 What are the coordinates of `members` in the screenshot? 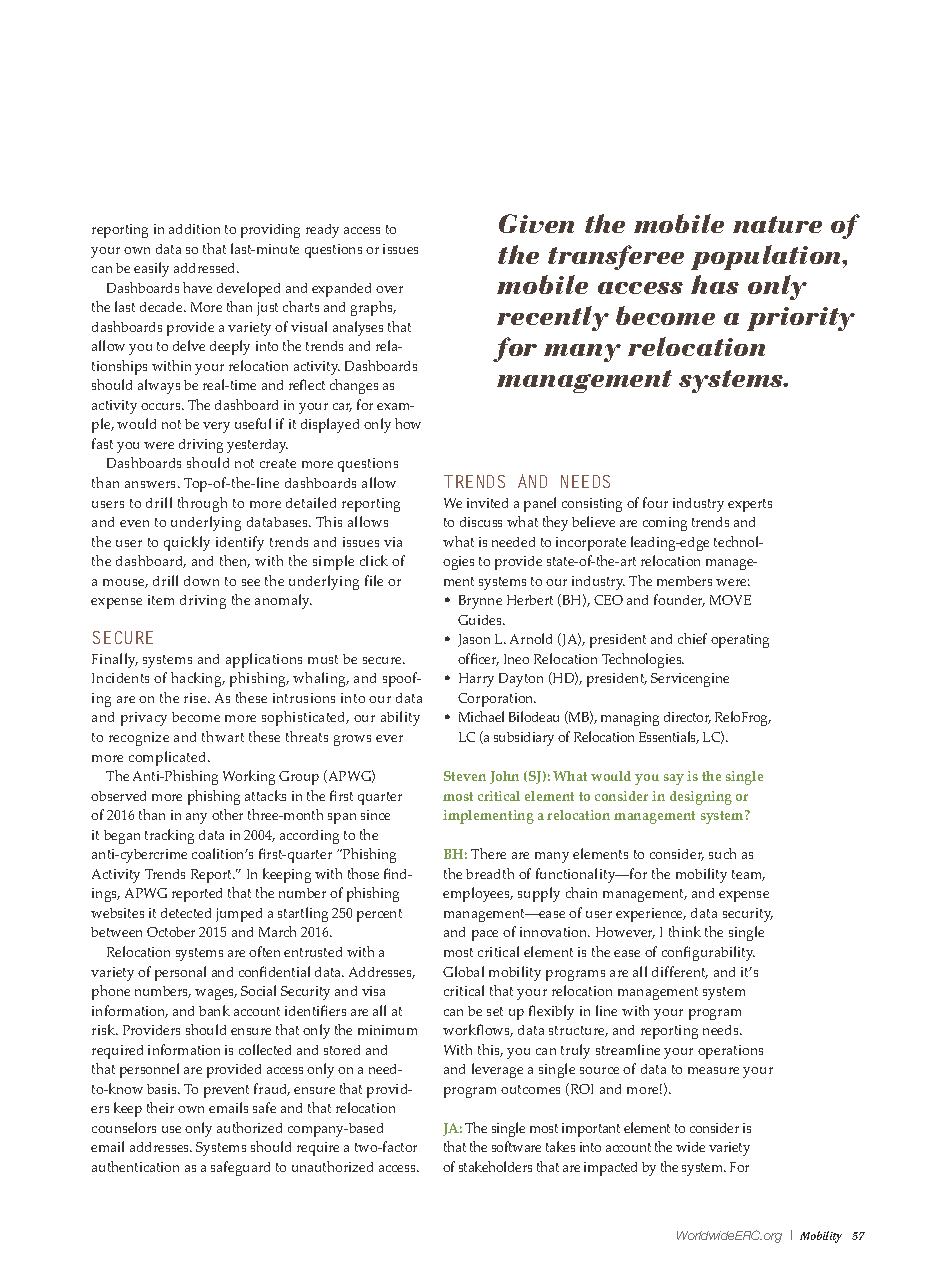 It's located at (684, 581).
